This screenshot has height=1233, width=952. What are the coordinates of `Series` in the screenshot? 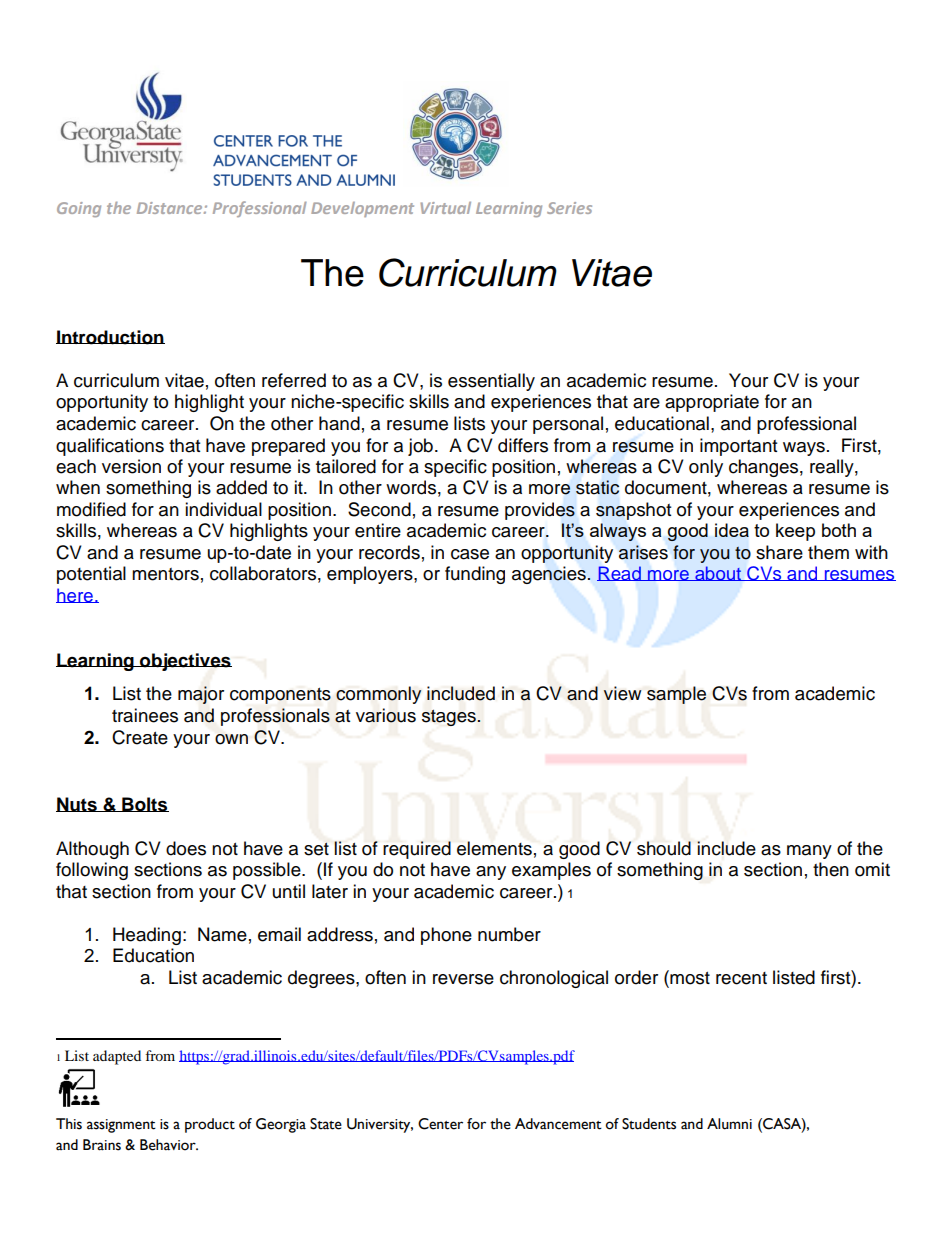 It's located at (569, 208).
